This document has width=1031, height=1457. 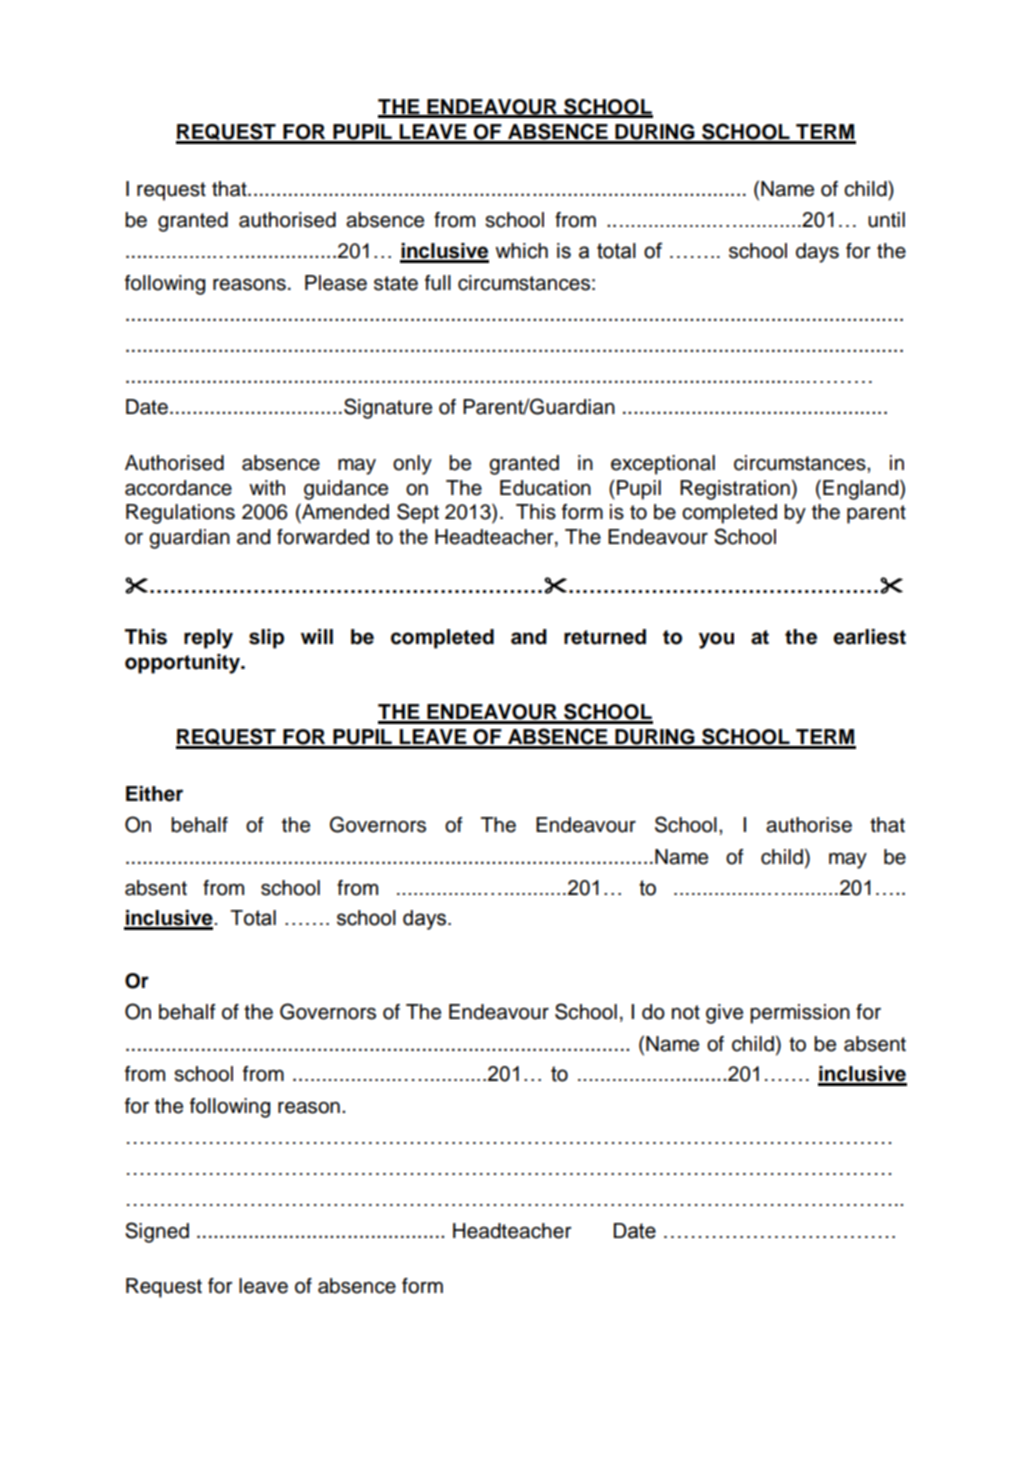 What do you see at coordinates (521, 251) in the document?
I see `which` at bounding box center [521, 251].
